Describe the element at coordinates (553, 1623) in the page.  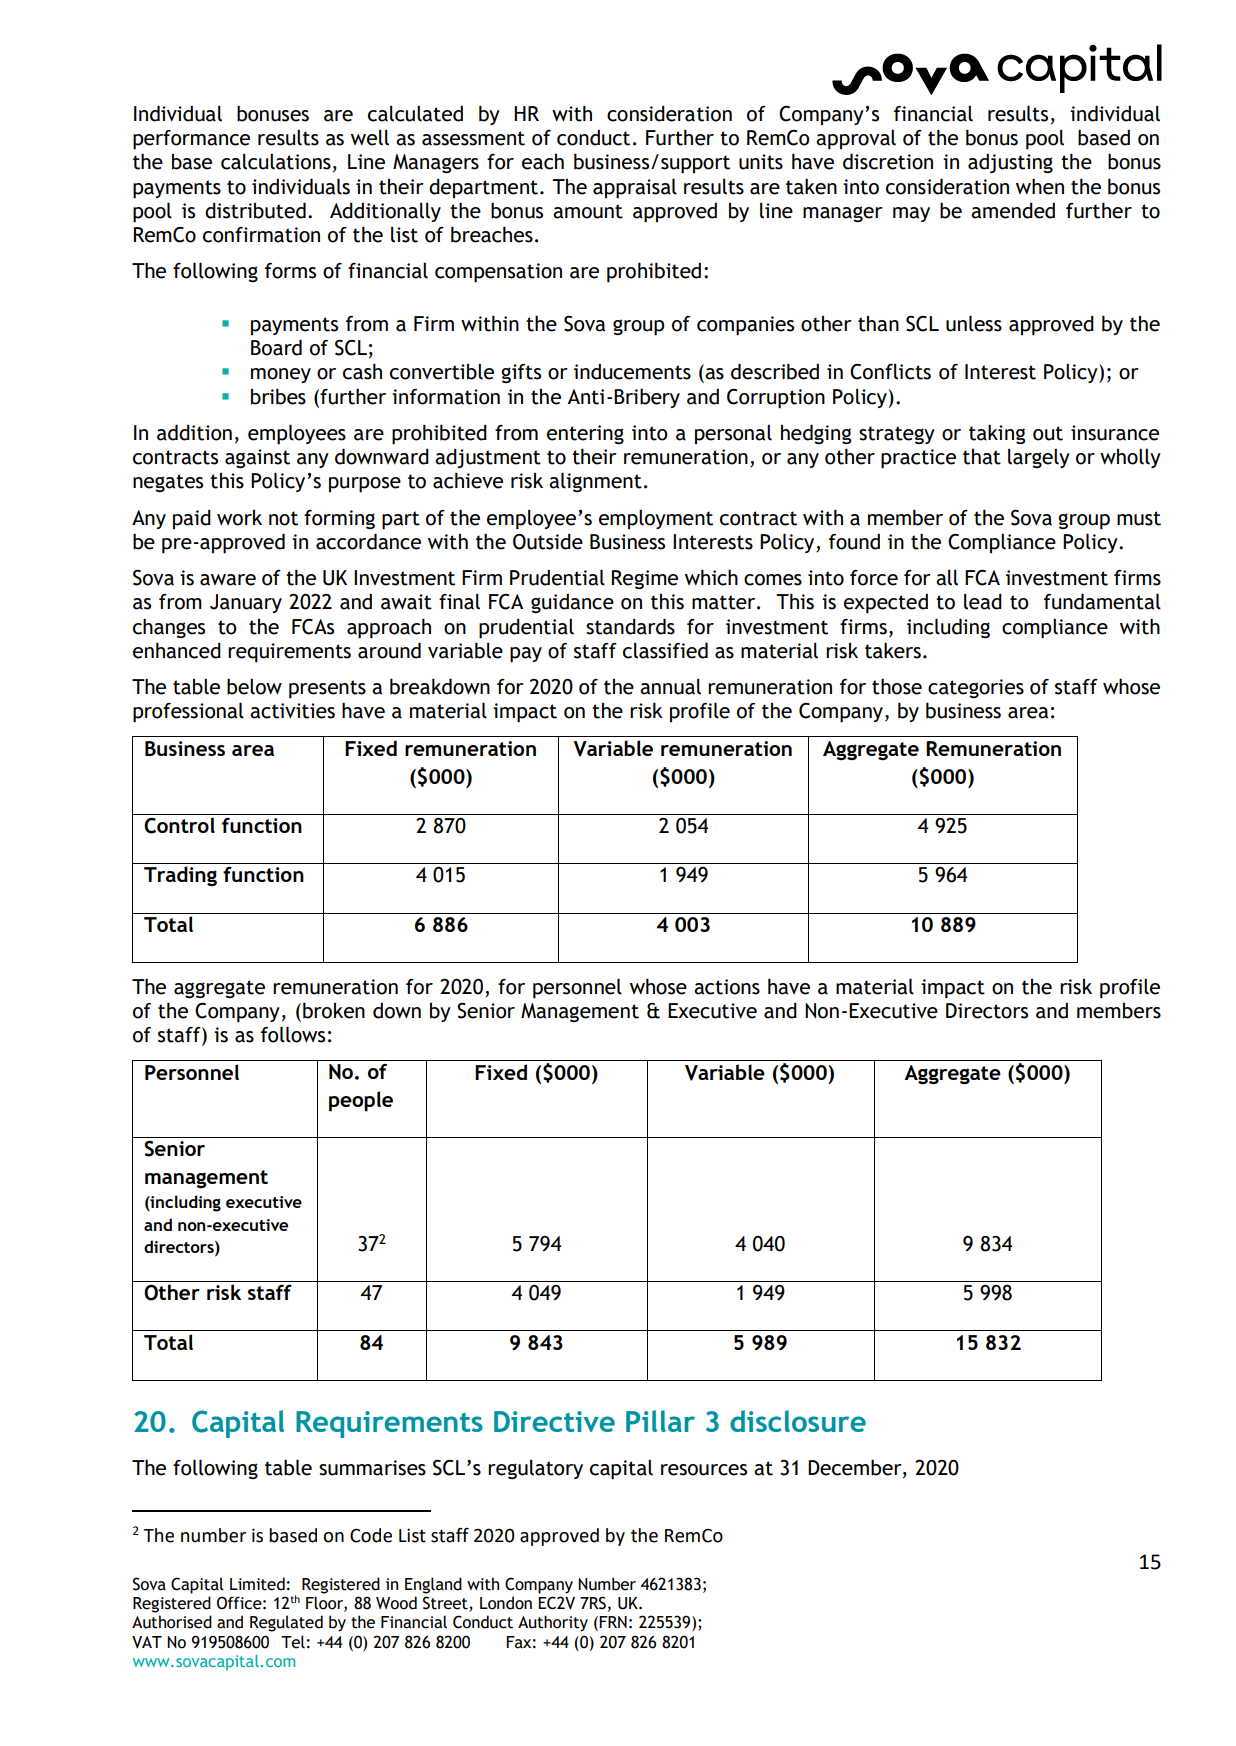
I see `Authority` at that location.
